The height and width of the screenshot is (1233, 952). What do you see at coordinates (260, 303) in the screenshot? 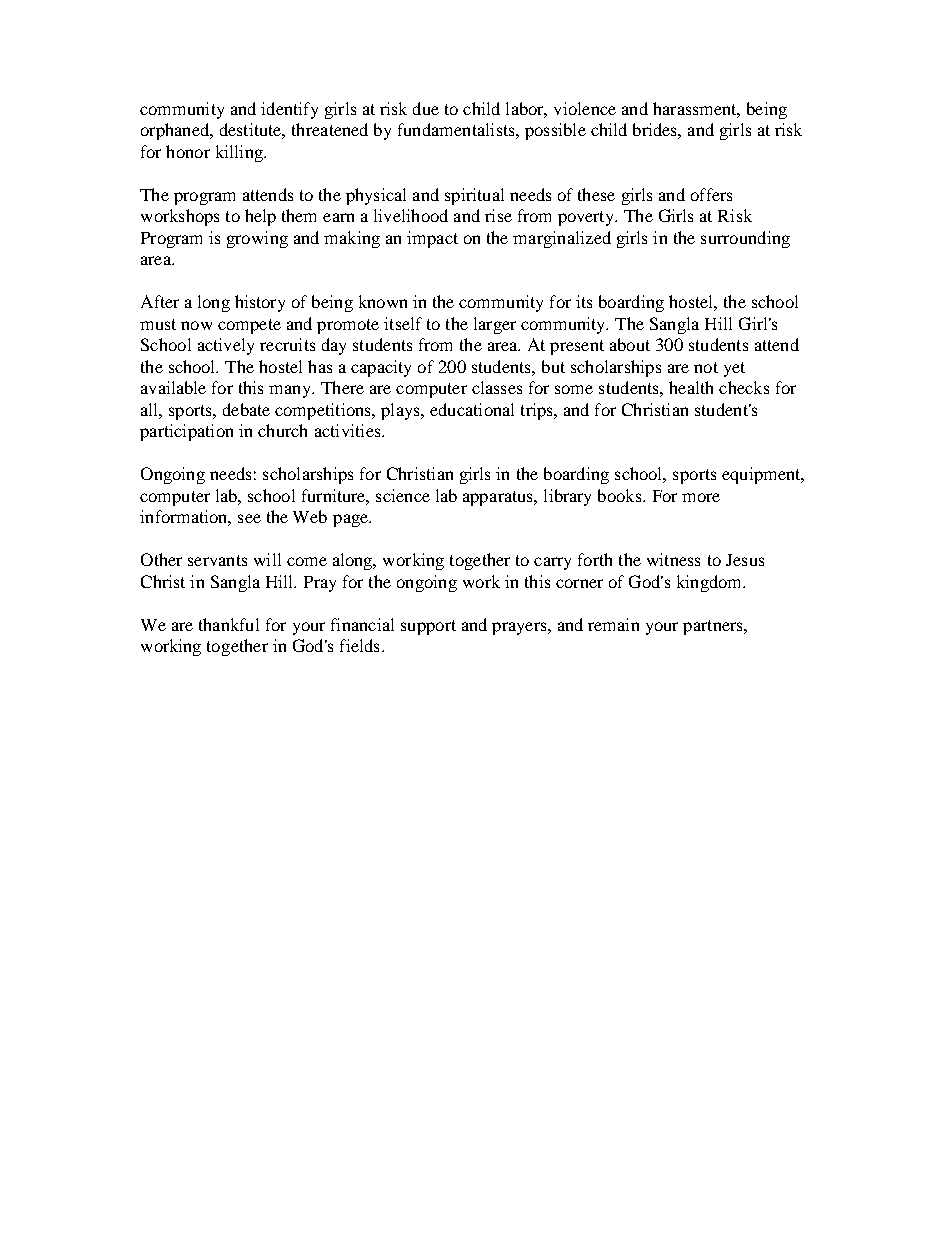
I see `history` at bounding box center [260, 303].
